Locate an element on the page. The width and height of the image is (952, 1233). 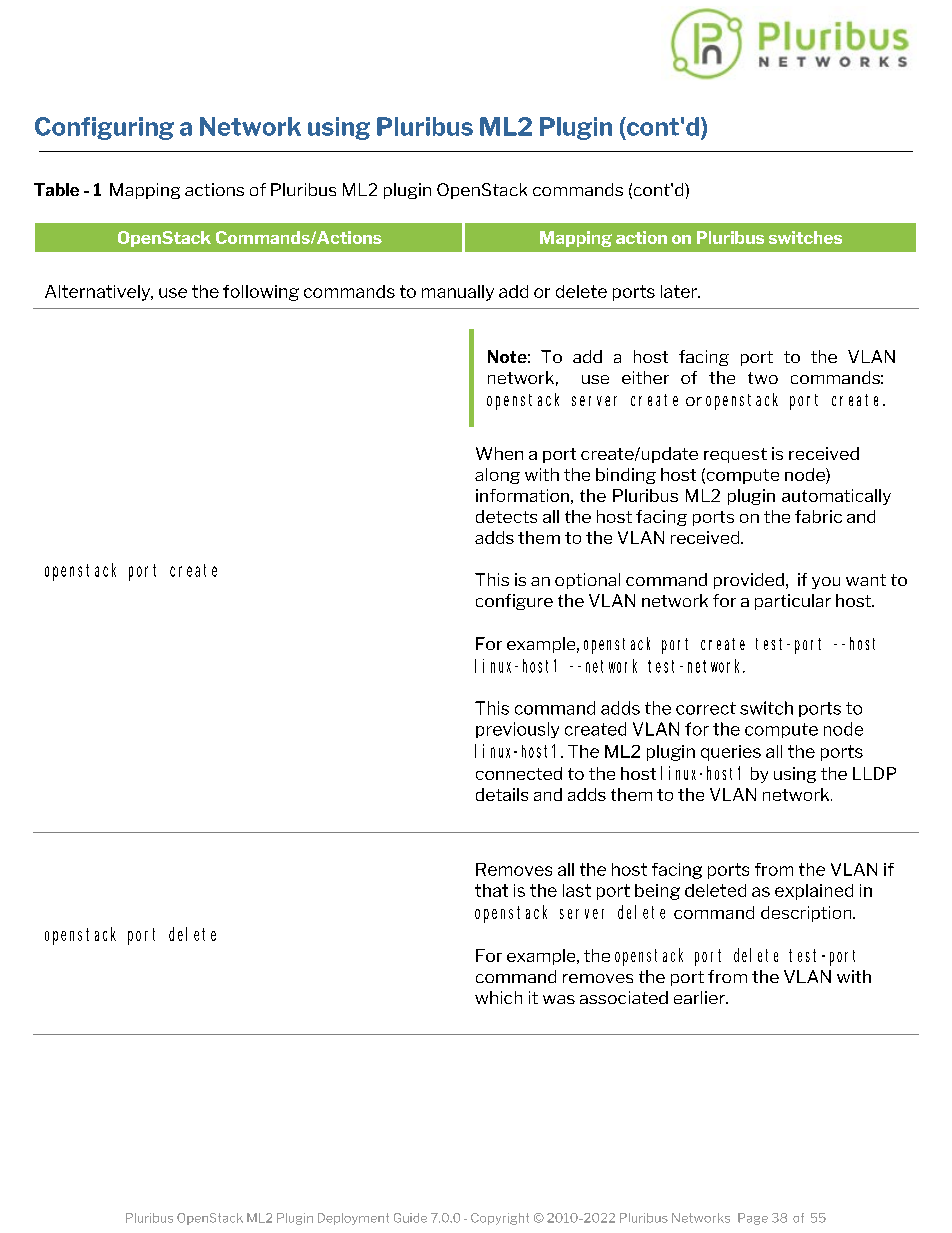
Page is located at coordinates (753, 1219).
